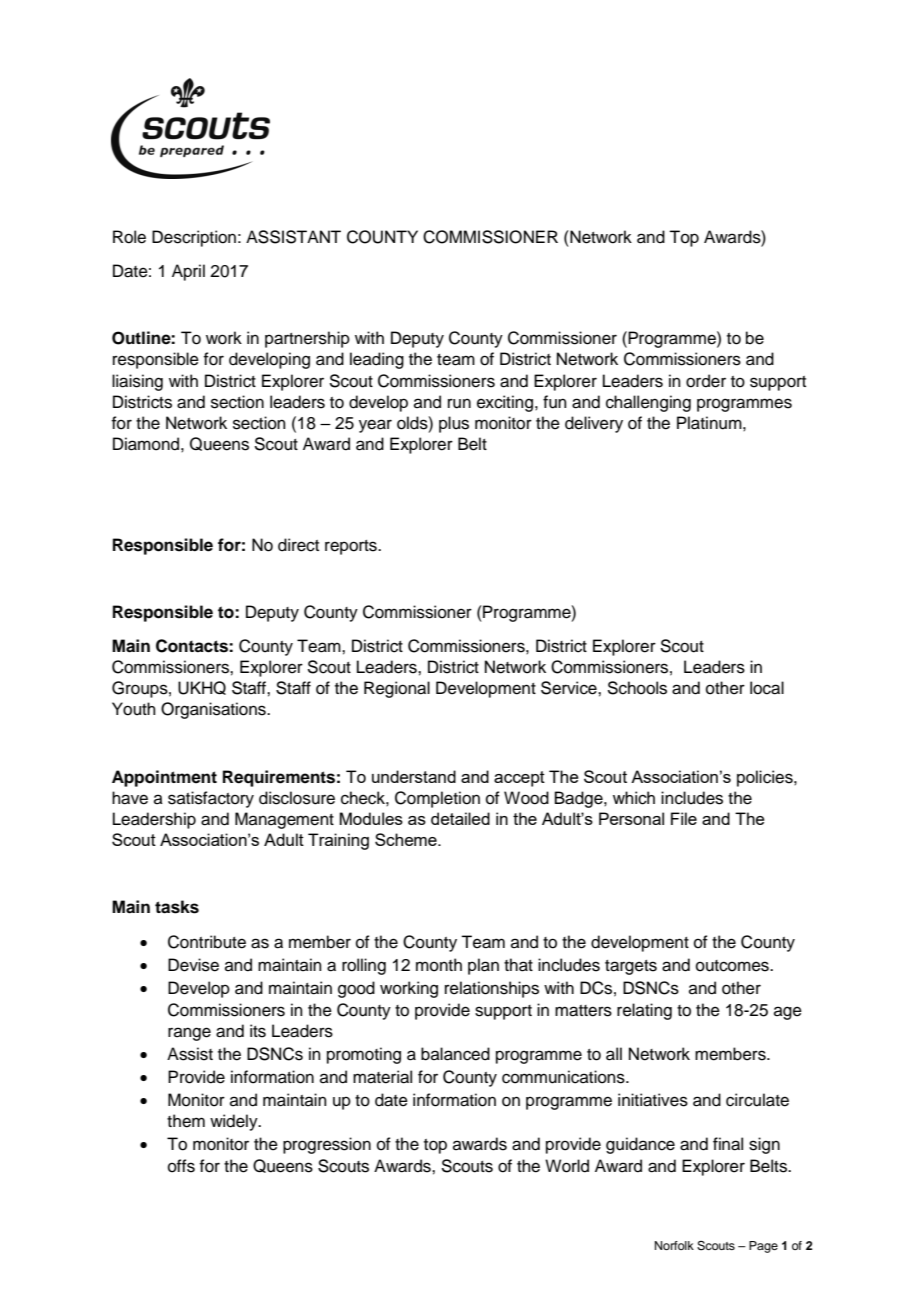  Describe the element at coordinates (706, 381) in the document. I see `order` at that location.
